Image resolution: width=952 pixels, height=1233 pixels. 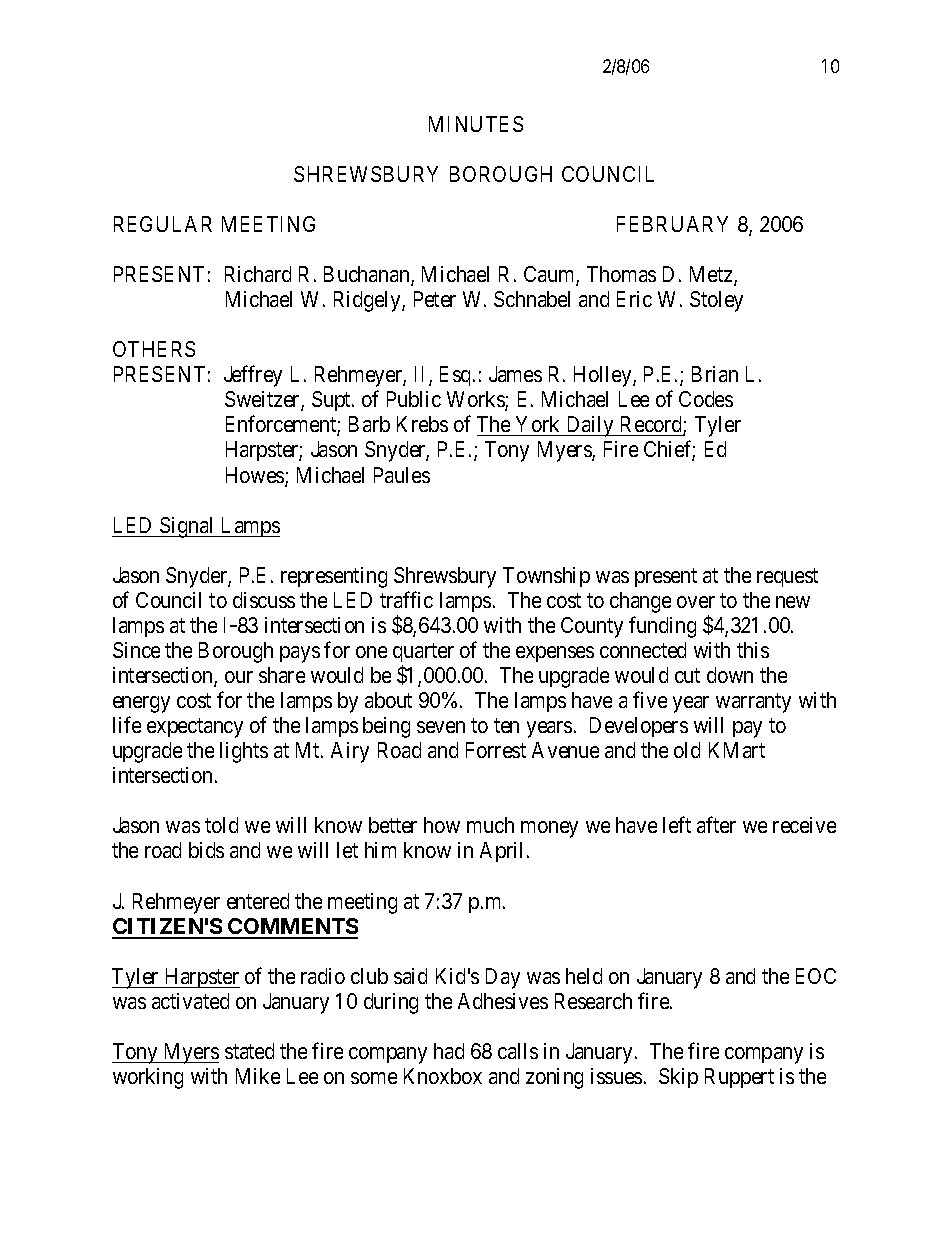 I want to click on had, so click(x=449, y=1051).
